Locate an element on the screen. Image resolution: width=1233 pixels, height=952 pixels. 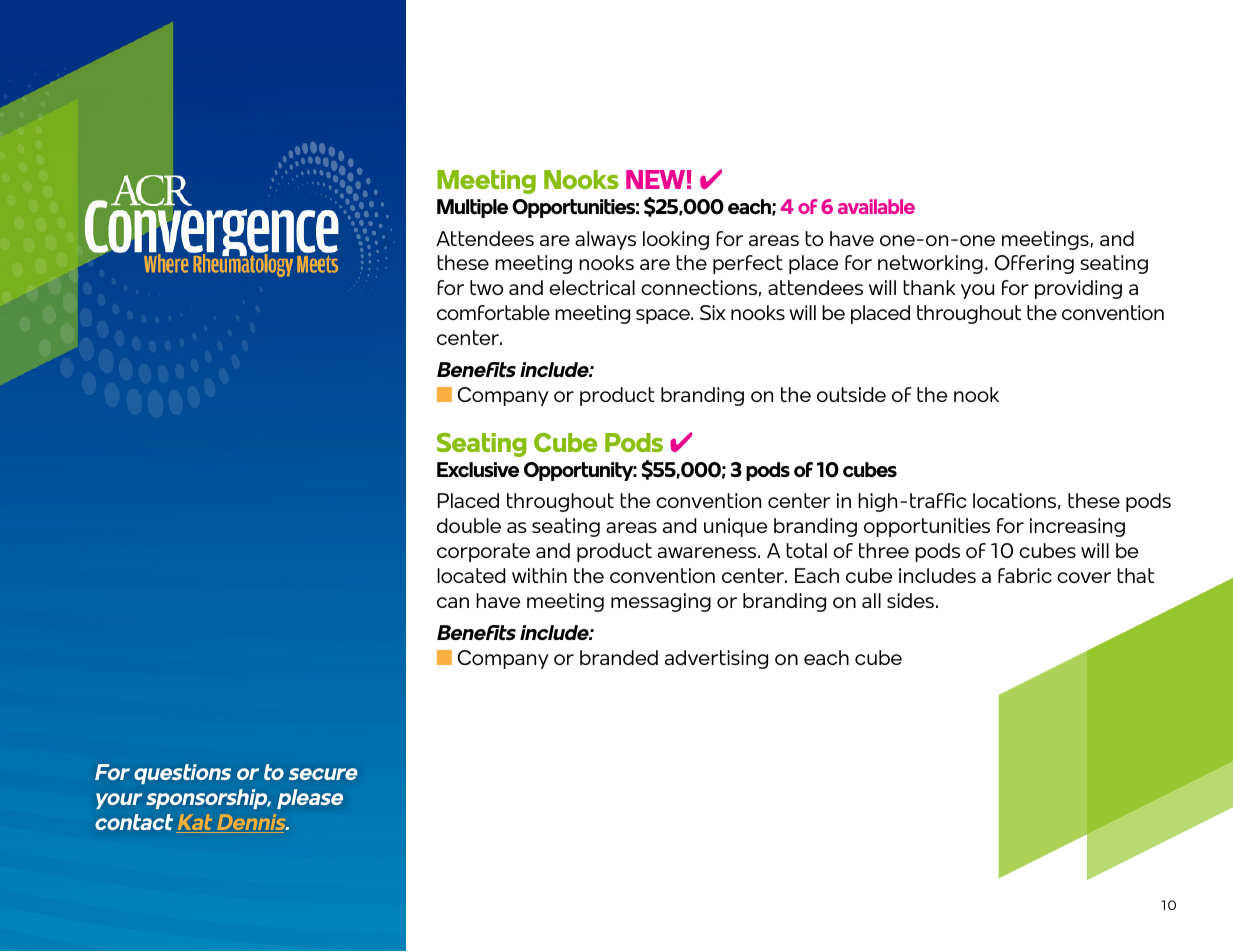
always is located at coordinates (605, 240).
